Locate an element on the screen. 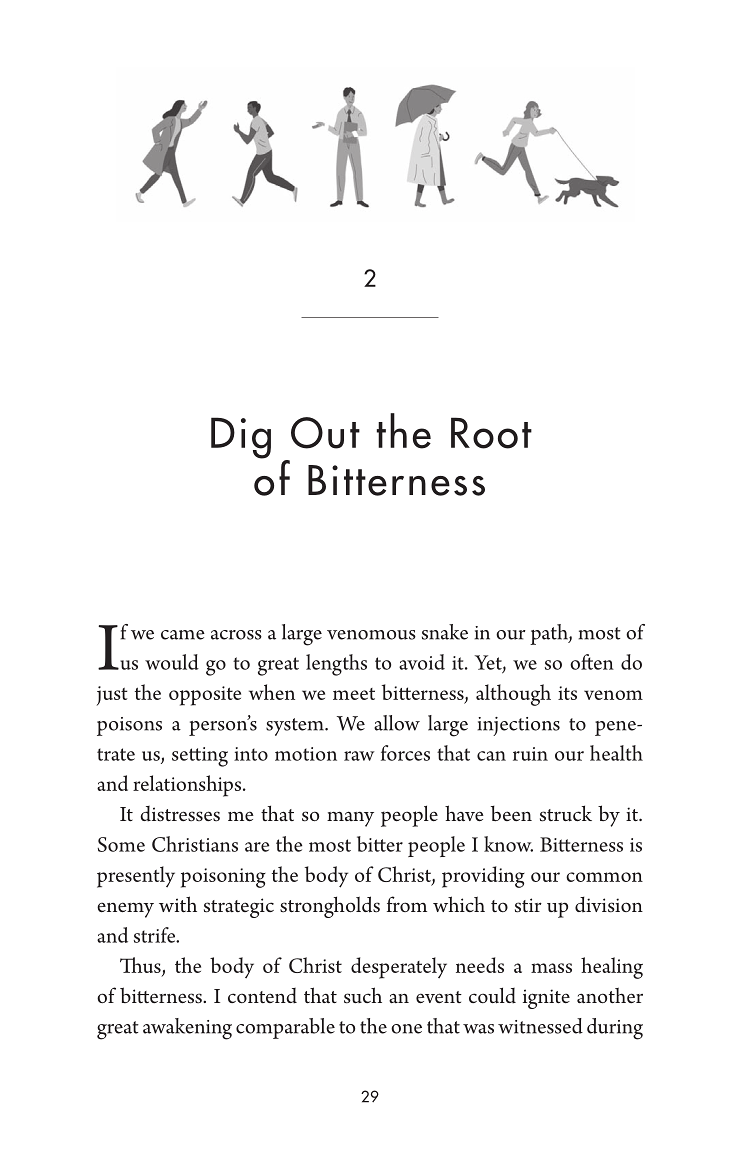 The image size is (751, 1160). came is located at coordinates (183, 635).
